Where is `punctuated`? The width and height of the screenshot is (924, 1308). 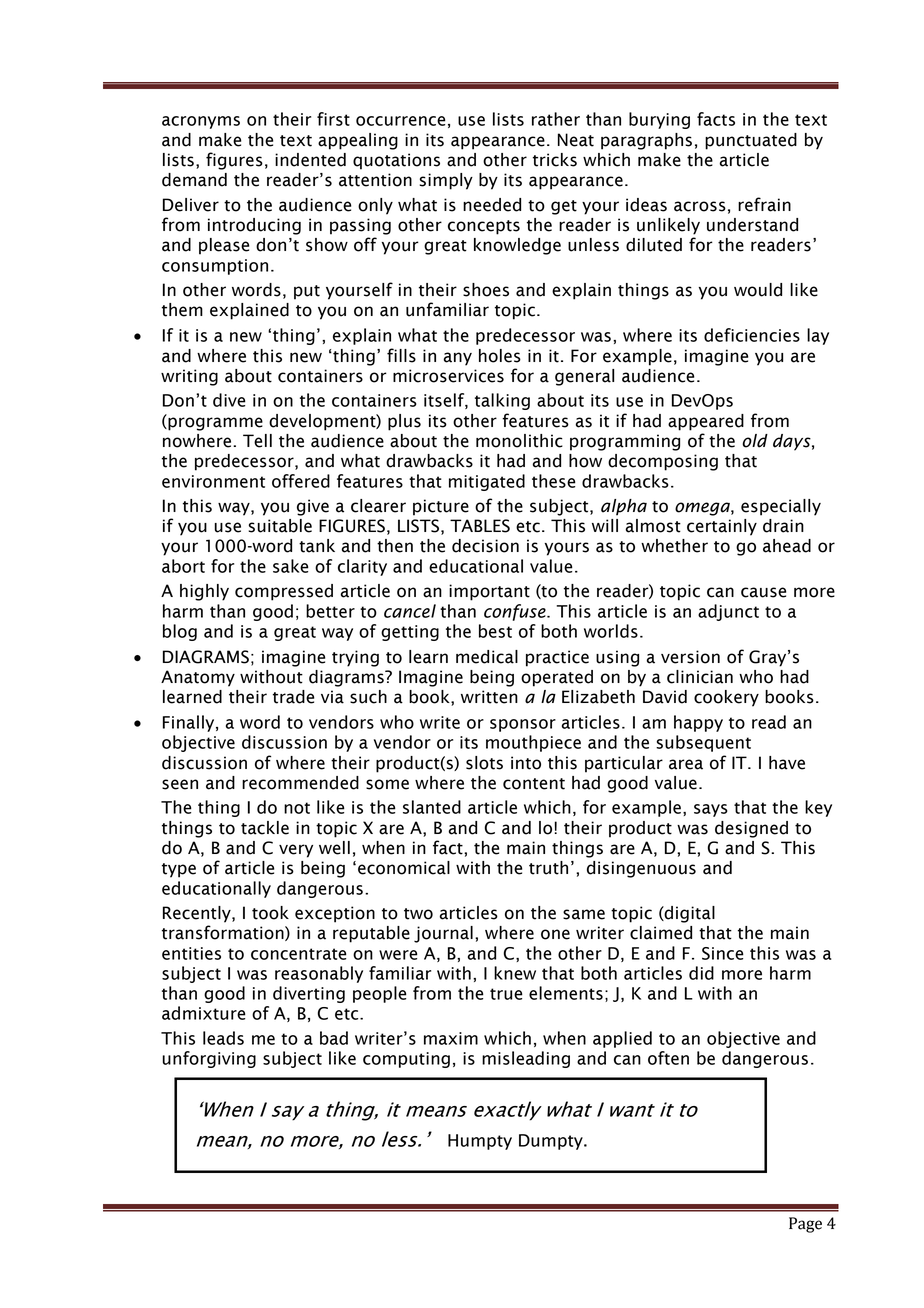
punctuated is located at coordinates (751, 141).
